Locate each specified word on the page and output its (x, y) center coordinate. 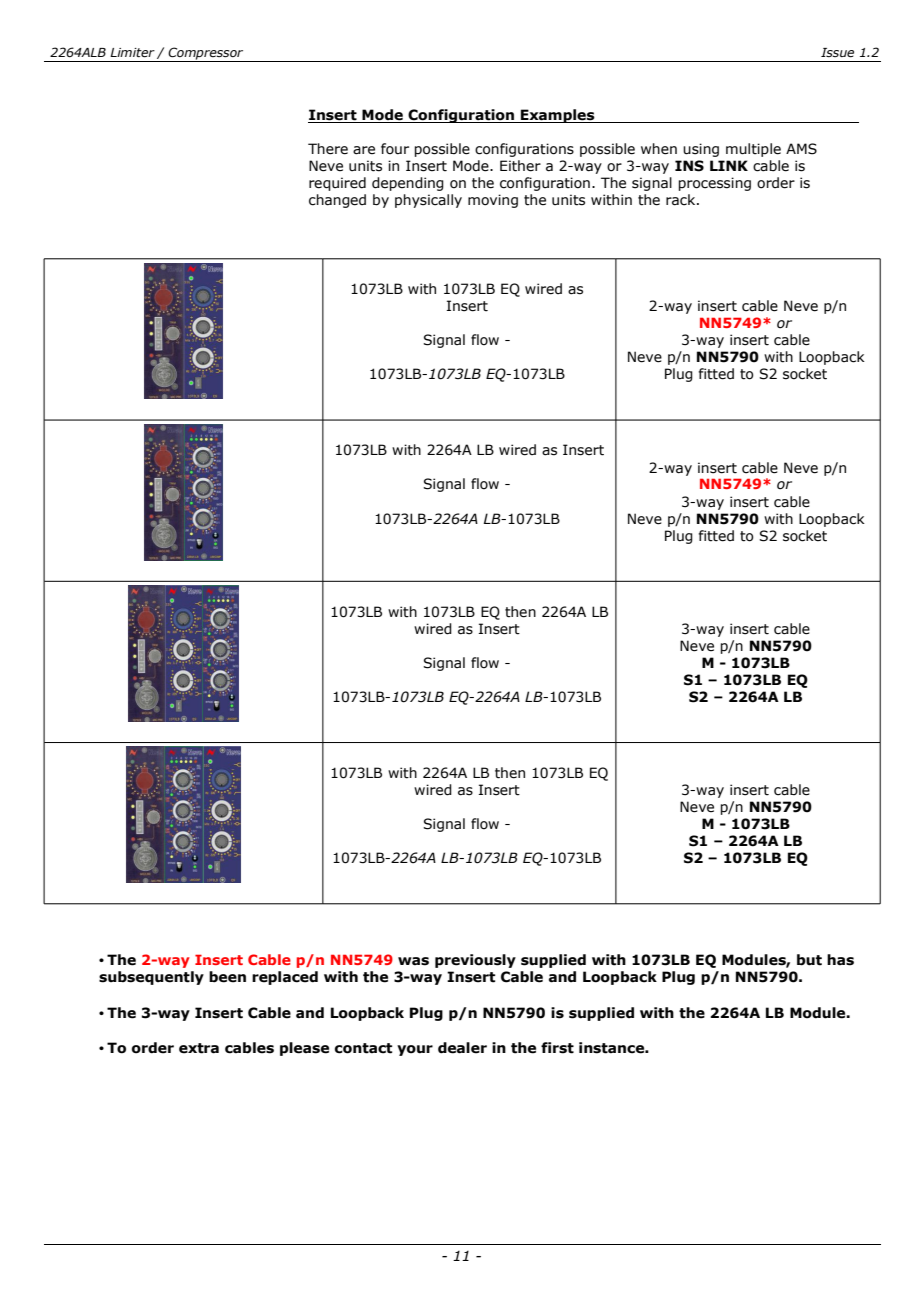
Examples (558, 116)
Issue (837, 53)
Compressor (205, 53)
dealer (462, 1048)
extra (199, 1048)
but (809, 960)
